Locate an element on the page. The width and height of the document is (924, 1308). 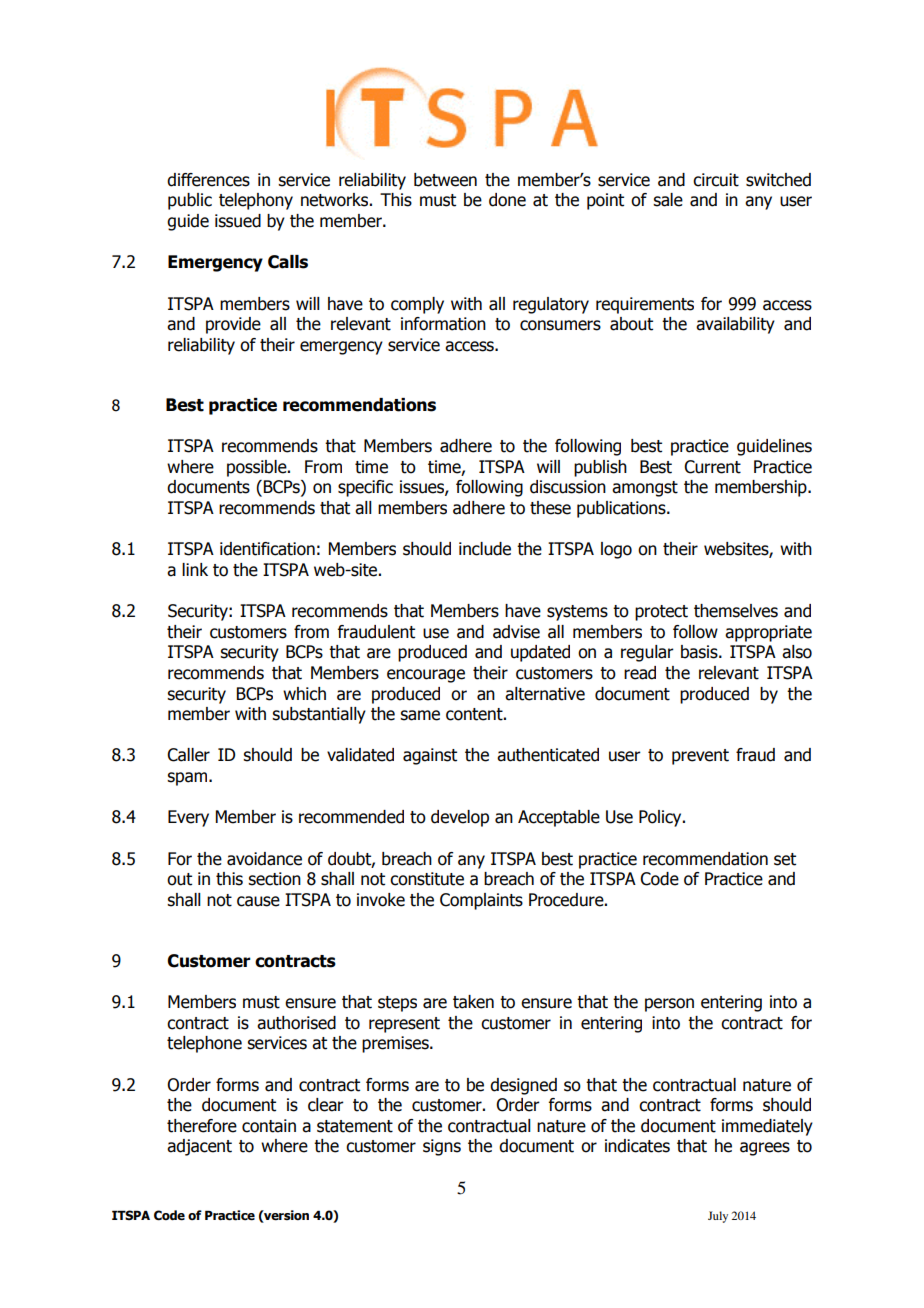
telephony is located at coordinates (256, 201).
